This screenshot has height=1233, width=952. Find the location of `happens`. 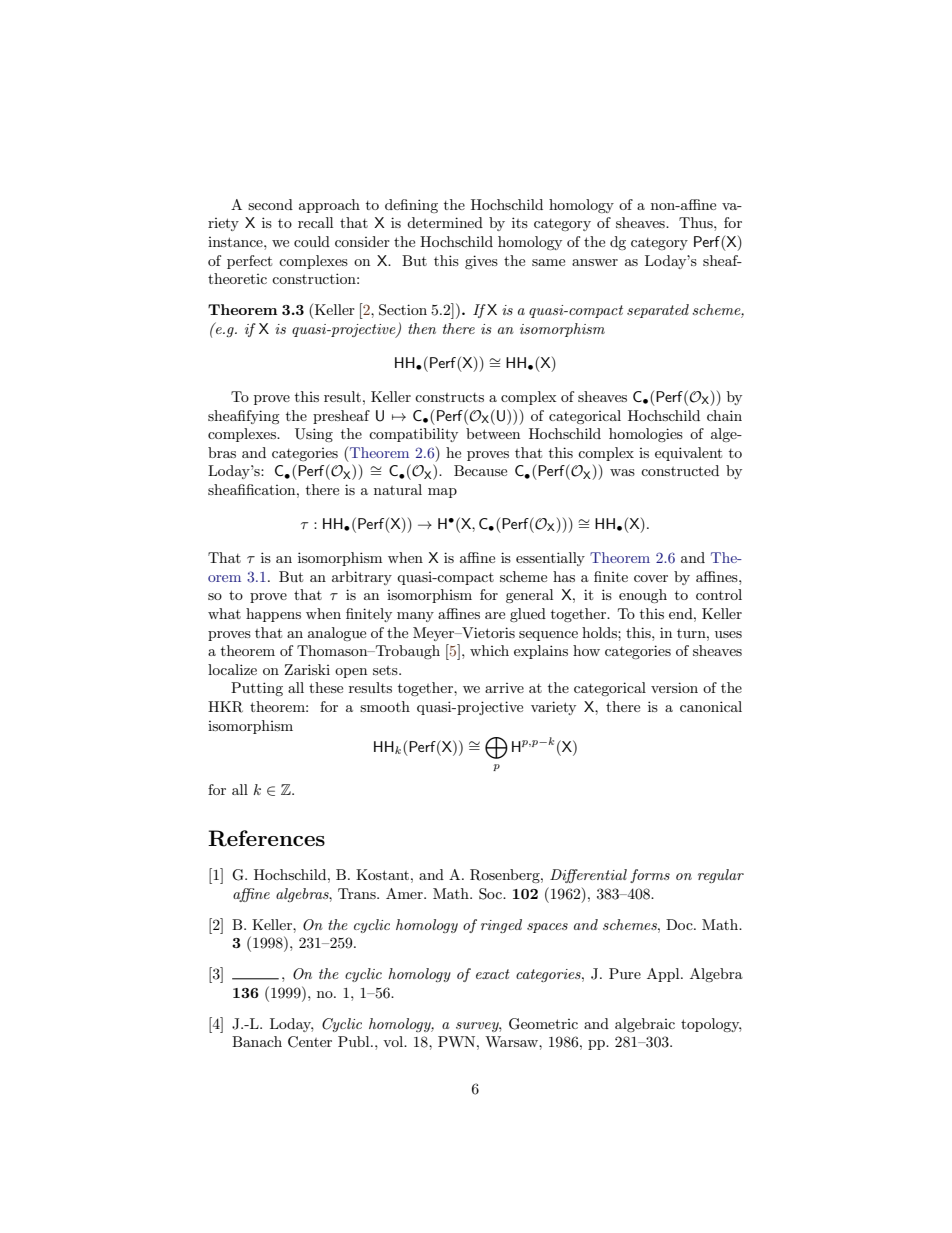

happens is located at coordinates (273, 615).
